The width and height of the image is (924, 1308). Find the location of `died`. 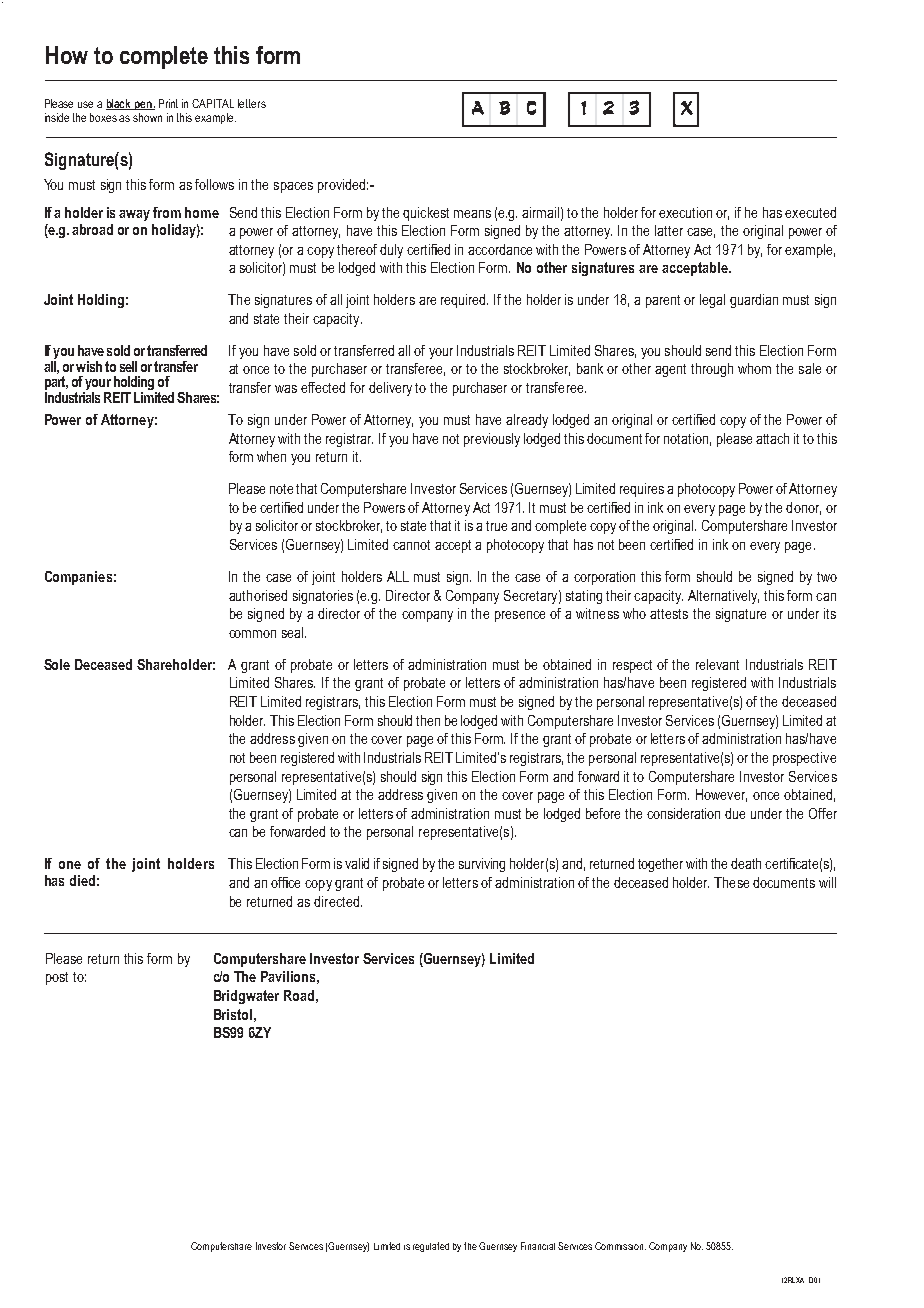

died is located at coordinates (82, 880).
